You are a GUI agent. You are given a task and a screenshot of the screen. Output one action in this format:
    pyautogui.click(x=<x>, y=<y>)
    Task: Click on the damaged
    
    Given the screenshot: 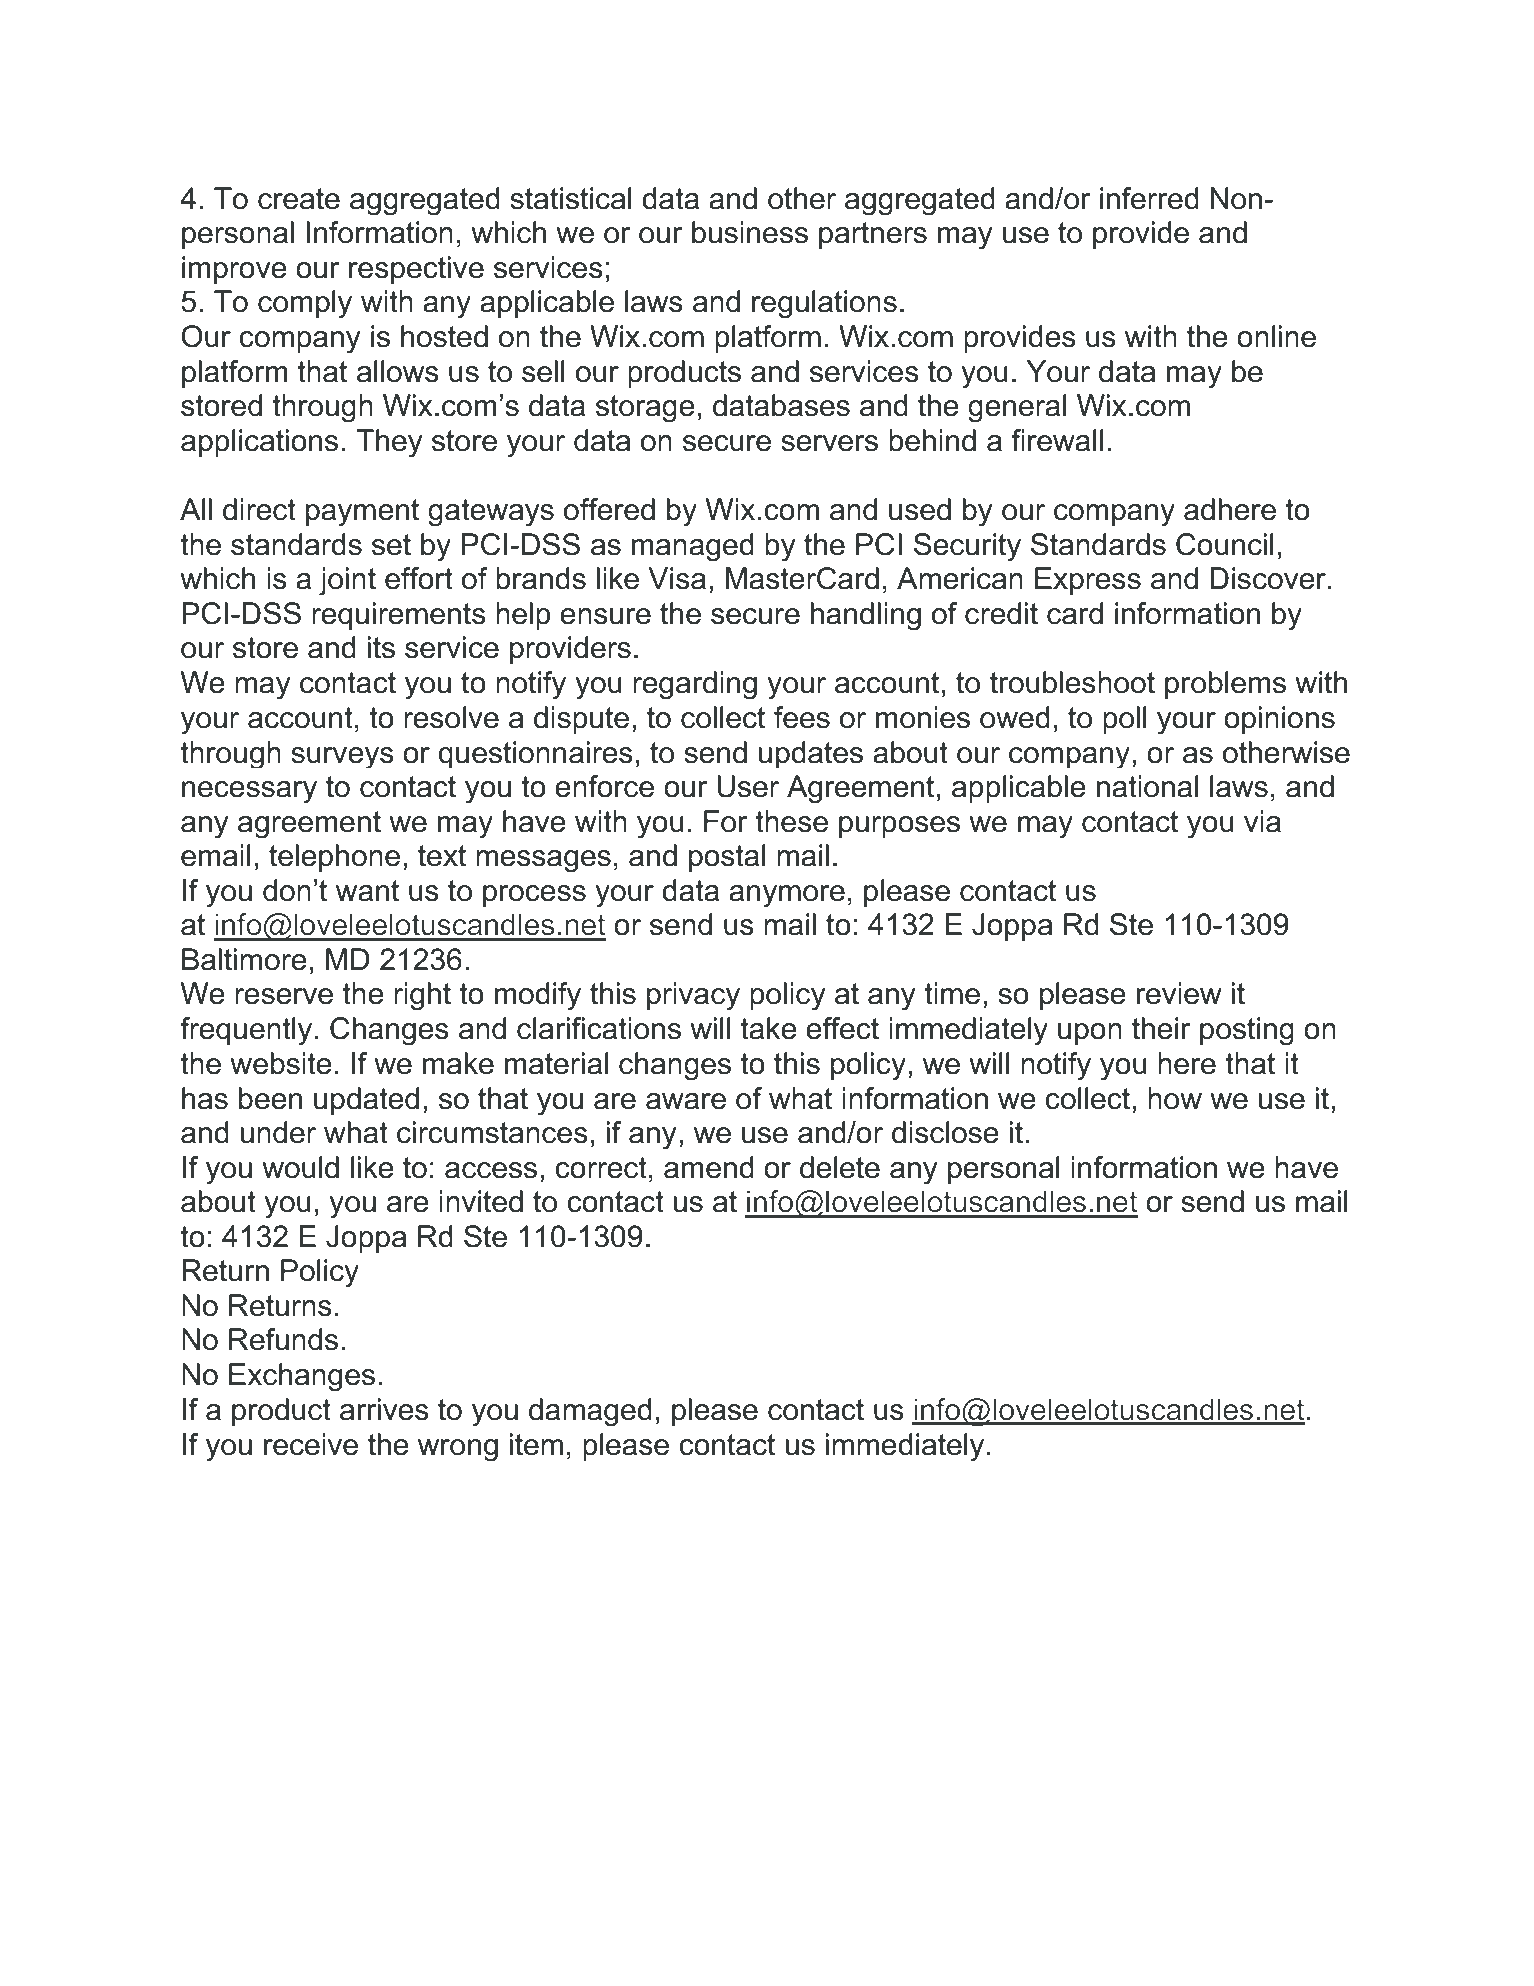 What is the action you would take?
    pyautogui.click(x=590, y=1412)
